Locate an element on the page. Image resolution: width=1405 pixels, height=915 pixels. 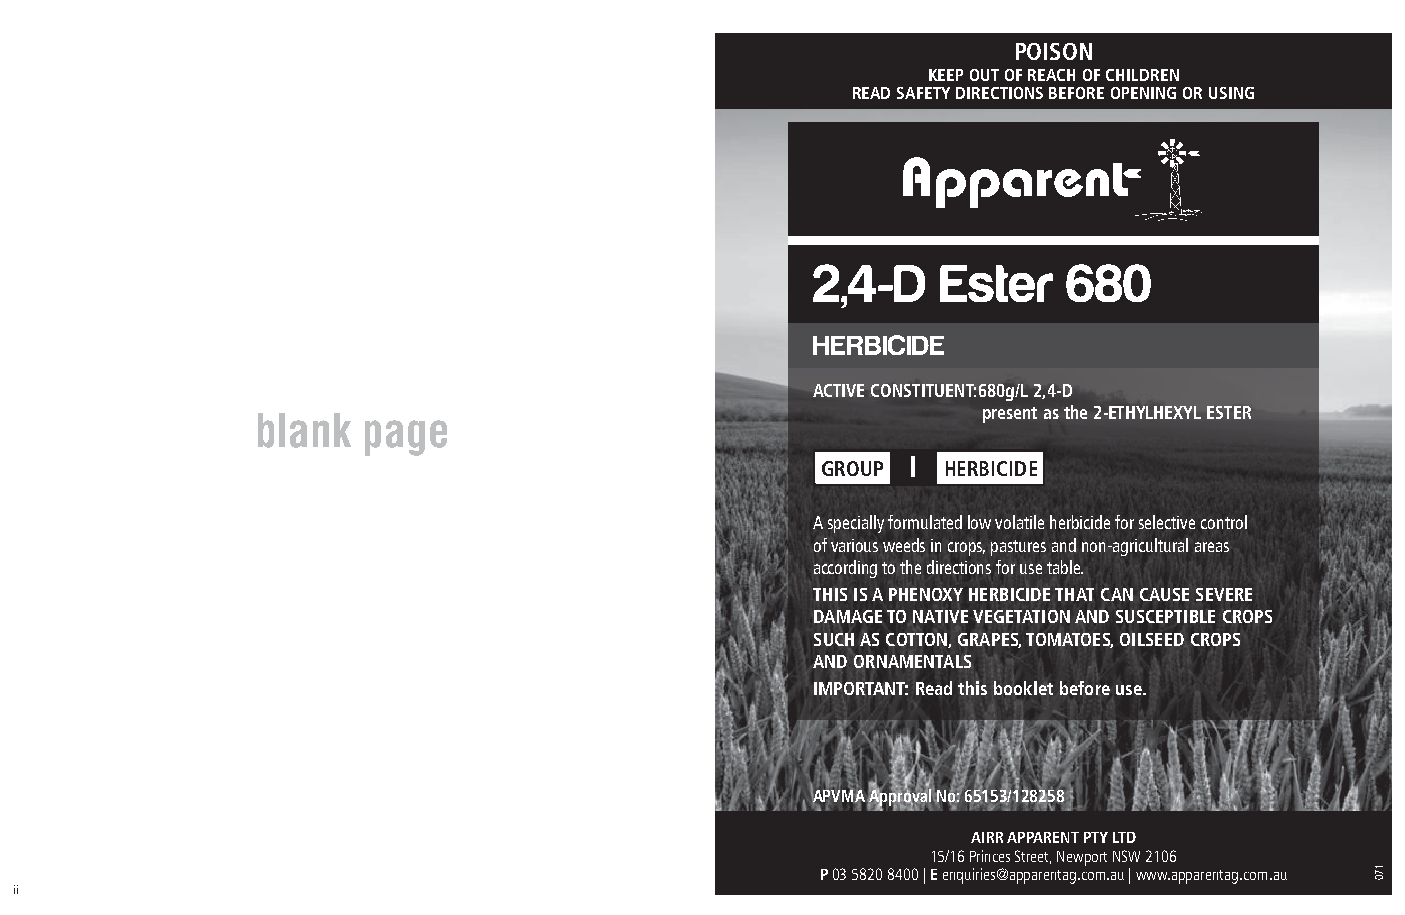
SAFETY is located at coordinates (923, 93).
